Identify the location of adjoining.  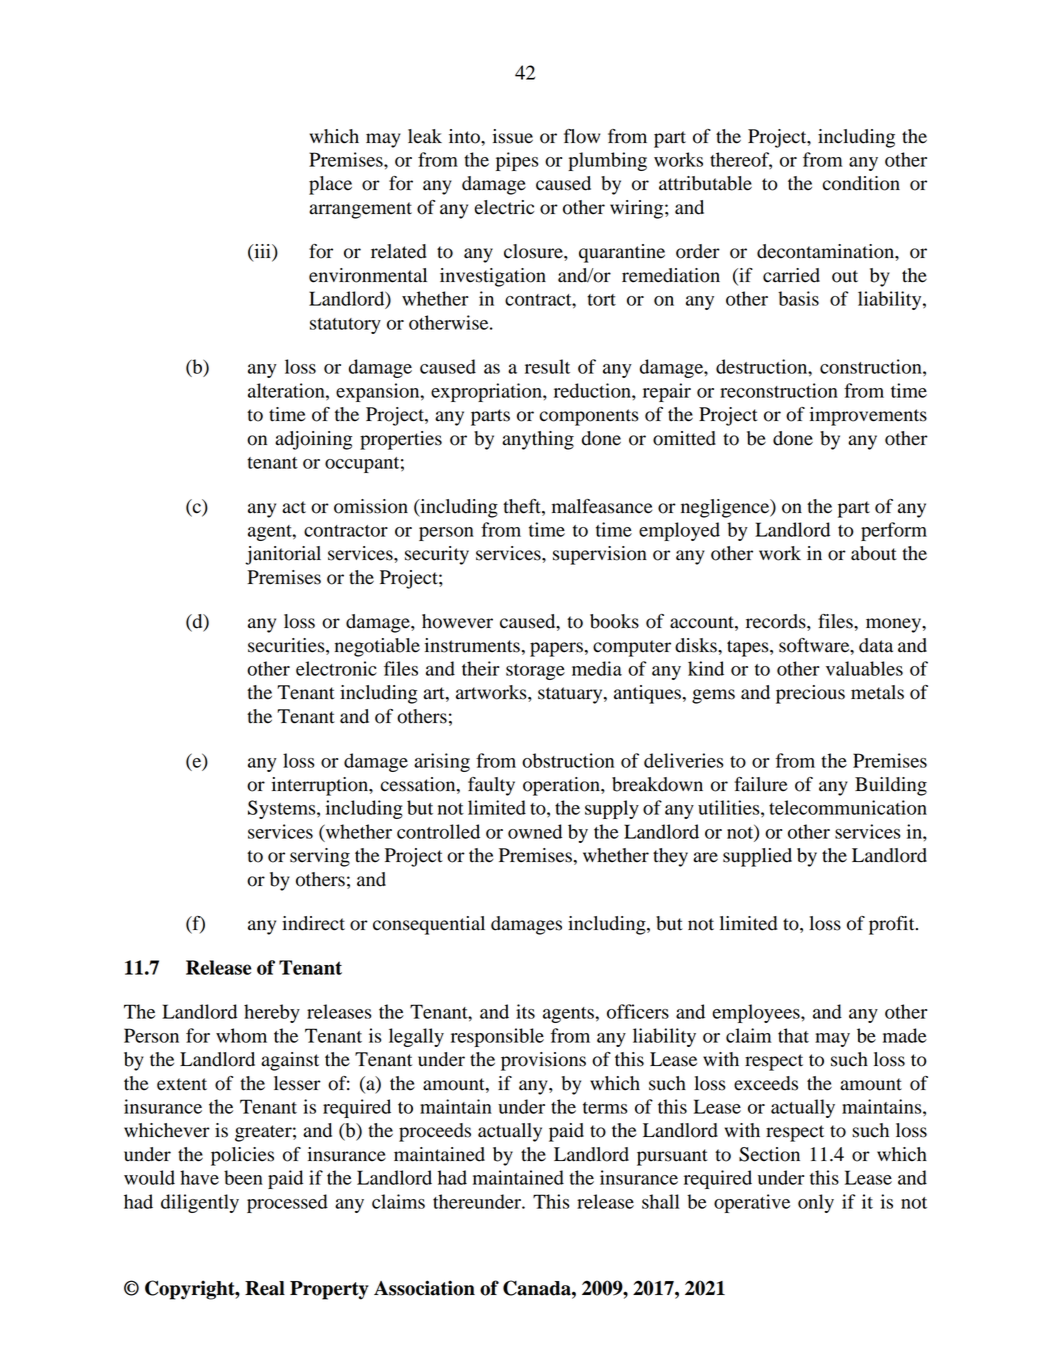
(313, 440).
